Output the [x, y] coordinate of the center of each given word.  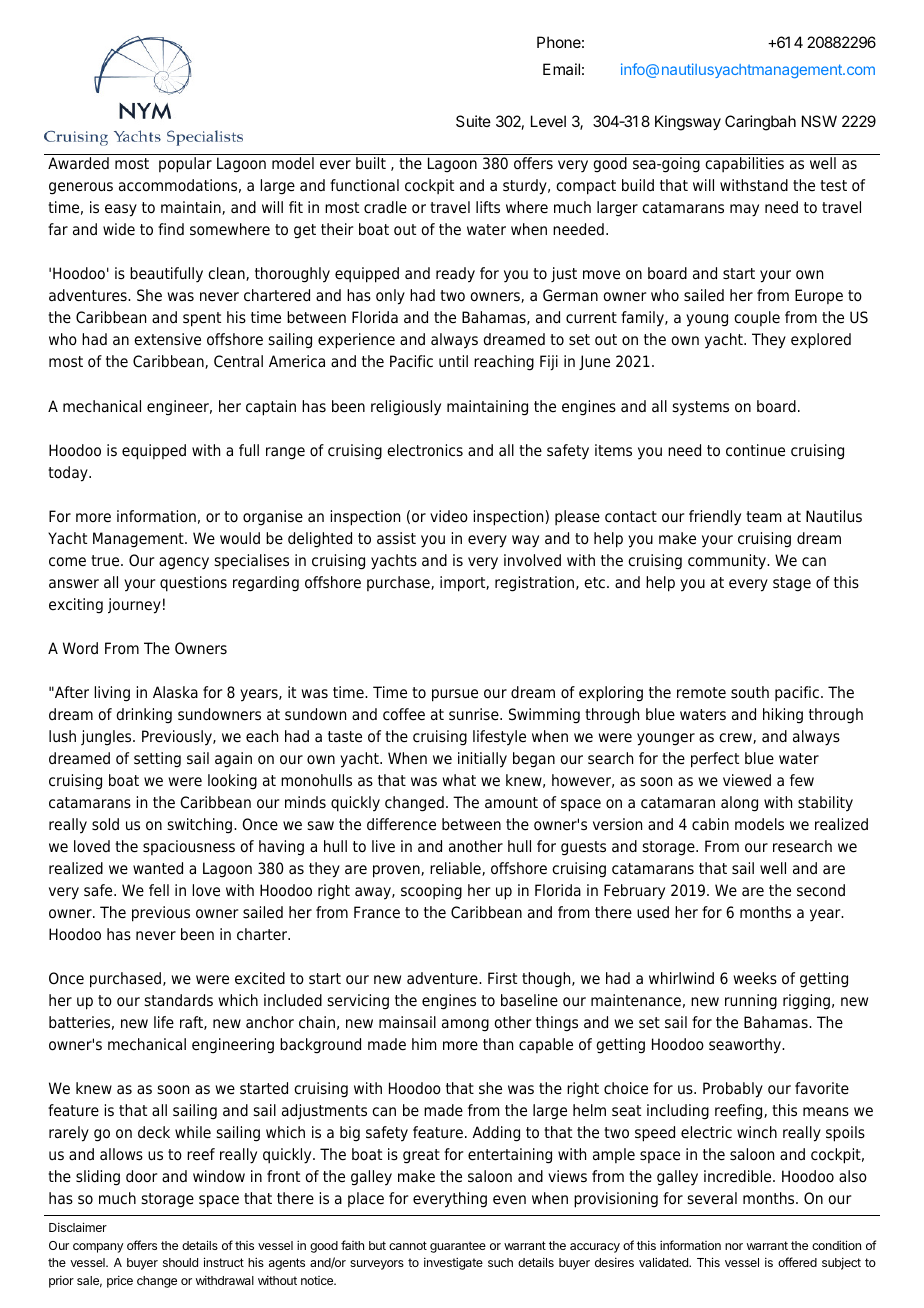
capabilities [744, 164]
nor [734, 1246]
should [180, 1262]
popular [185, 165]
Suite [473, 121]
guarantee [458, 1247]
